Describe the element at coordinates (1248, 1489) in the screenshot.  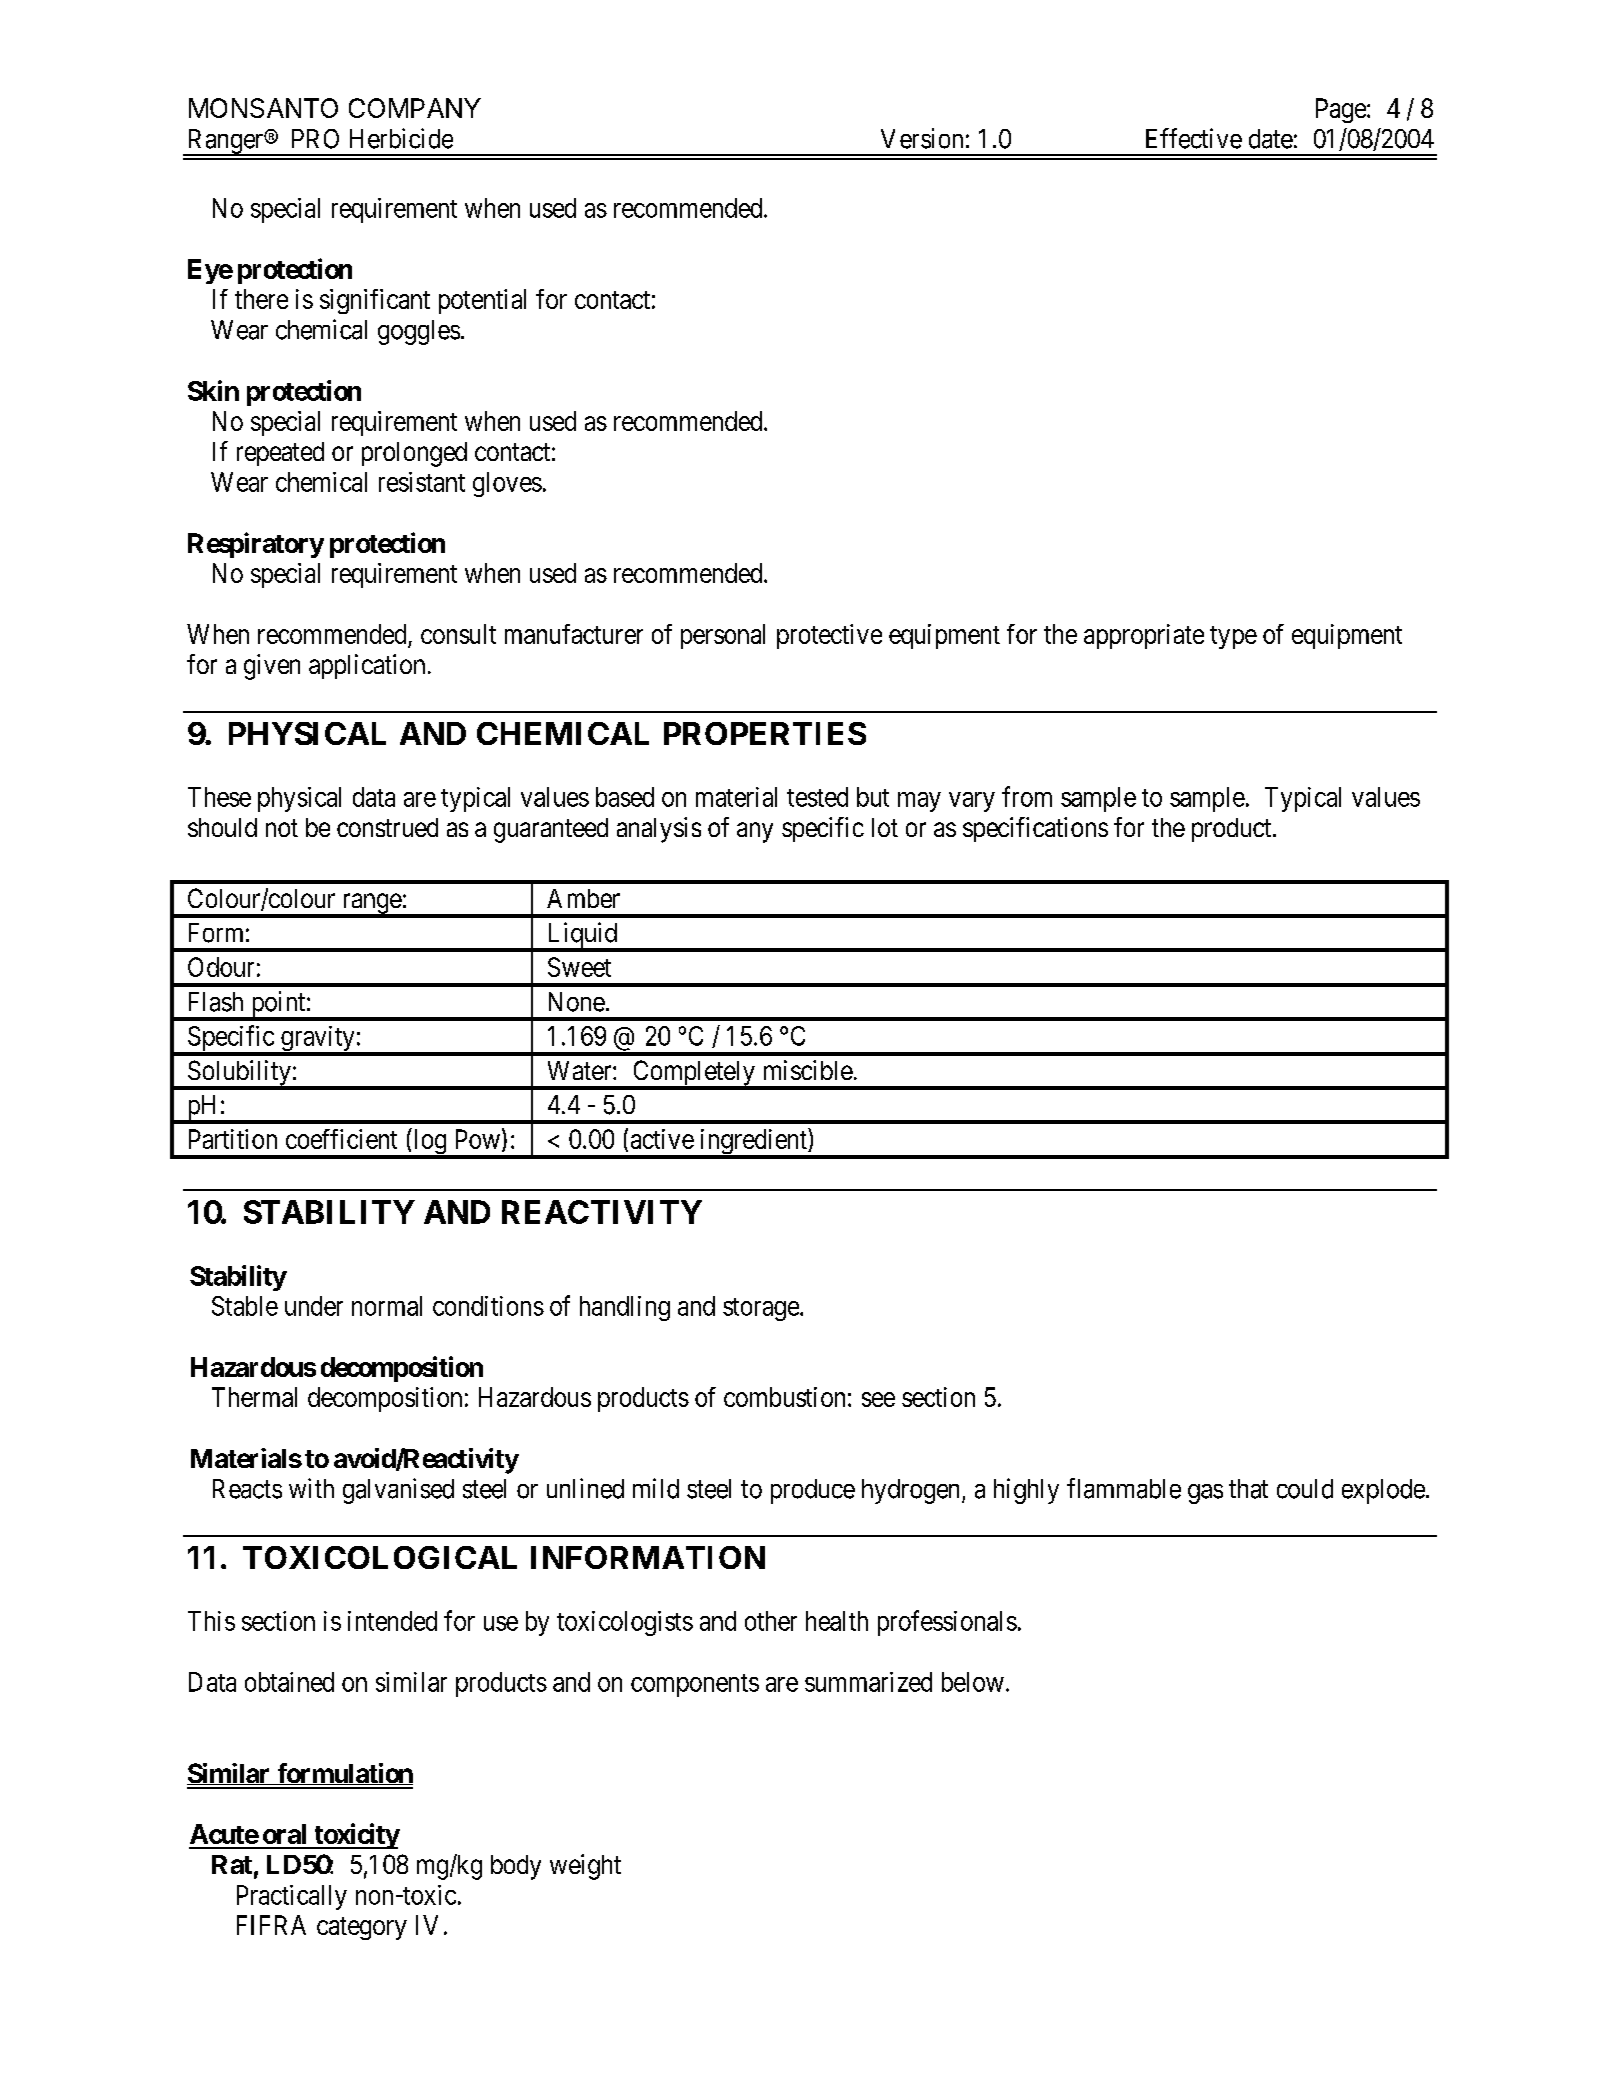
I see `that` at that location.
